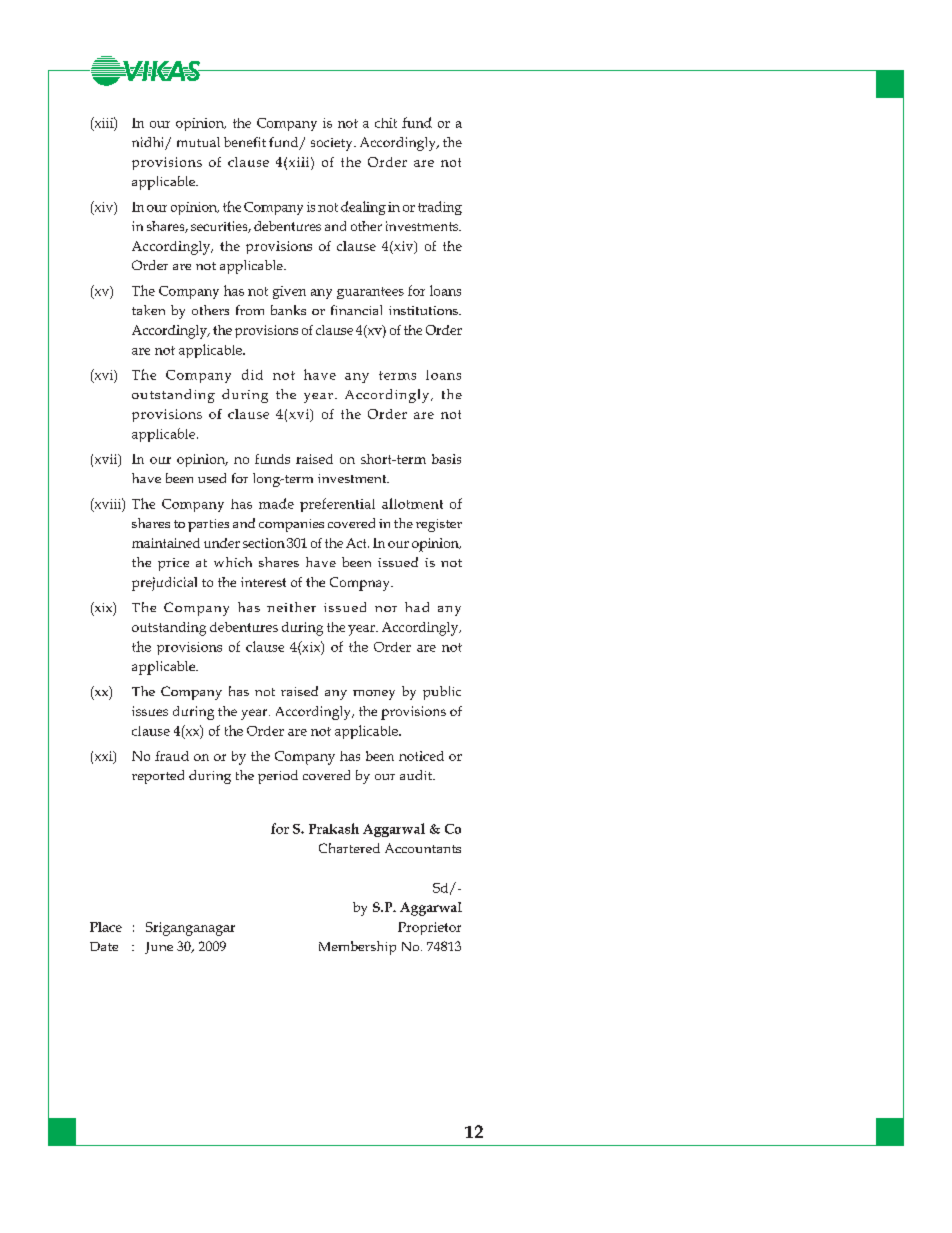 The image size is (952, 1233). Describe the element at coordinates (252, 374) in the document. I see `did` at that location.
